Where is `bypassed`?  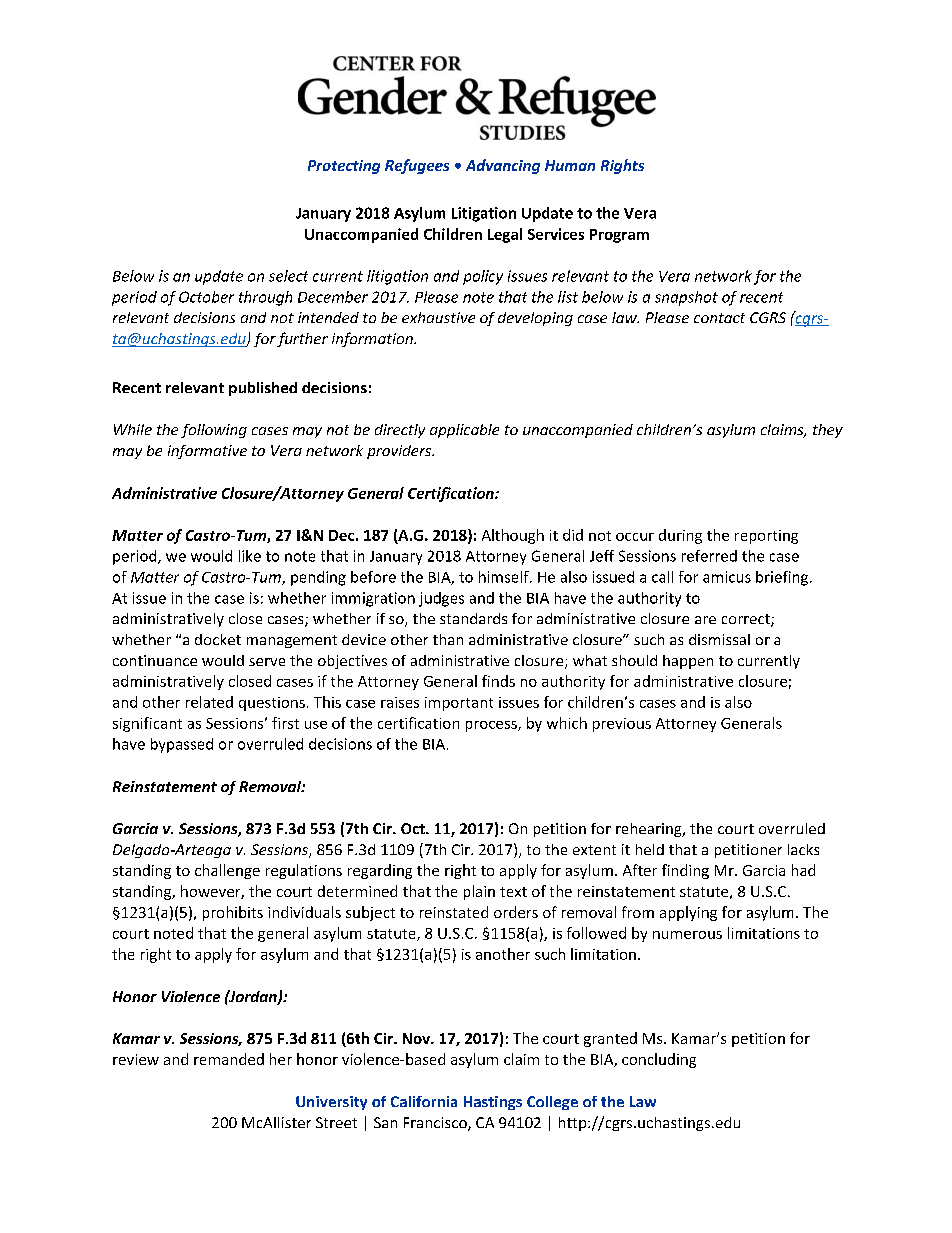
bypassed is located at coordinates (182, 745).
